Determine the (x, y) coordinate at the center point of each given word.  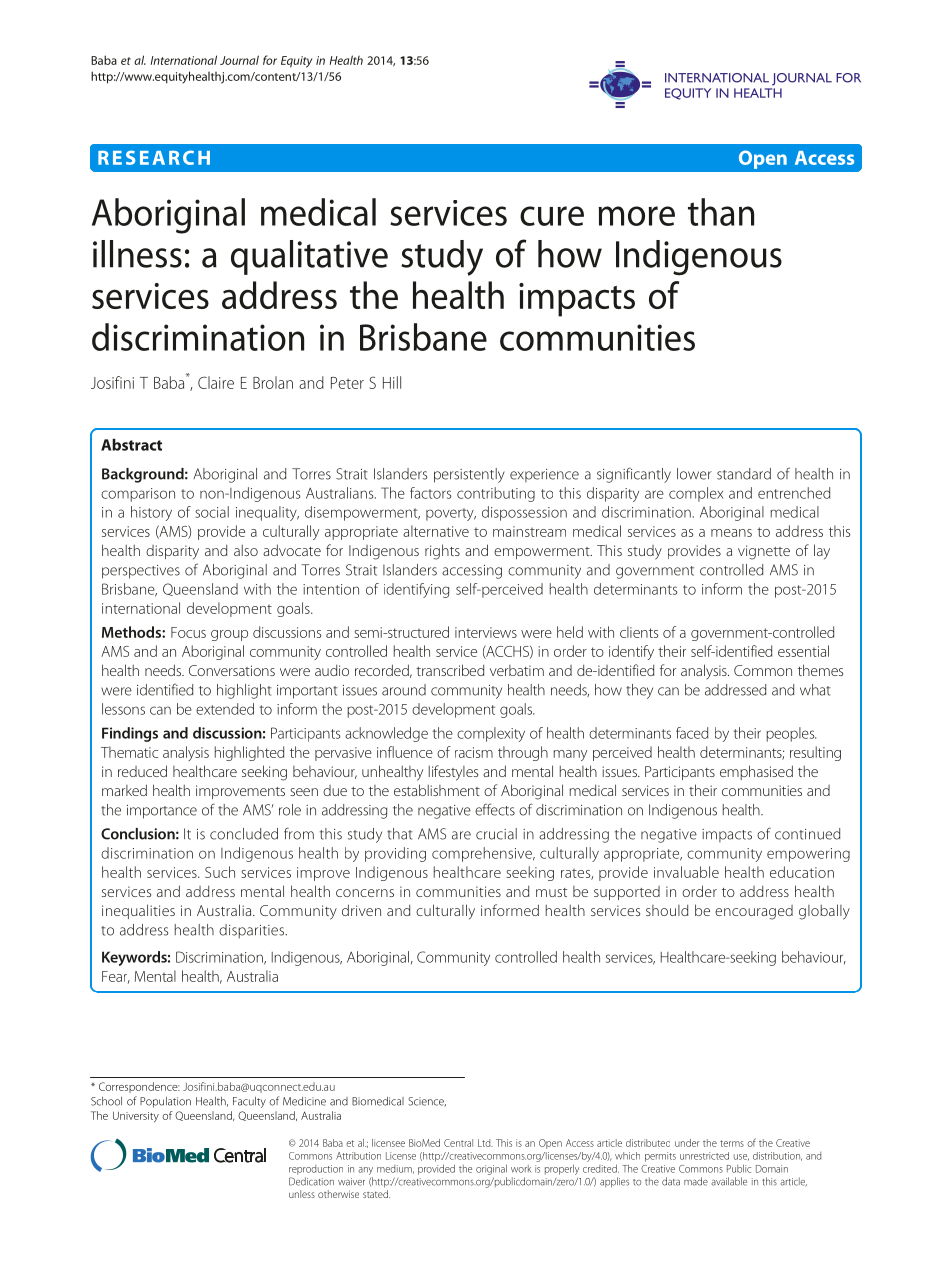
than (721, 212)
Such (220, 872)
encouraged (754, 912)
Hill (392, 382)
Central (458, 1143)
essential (803, 651)
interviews (486, 632)
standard (744, 474)
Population (165, 1102)
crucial (496, 834)
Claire (216, 382)
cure (552, 216)
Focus (188, 632)
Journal (239, 60)
